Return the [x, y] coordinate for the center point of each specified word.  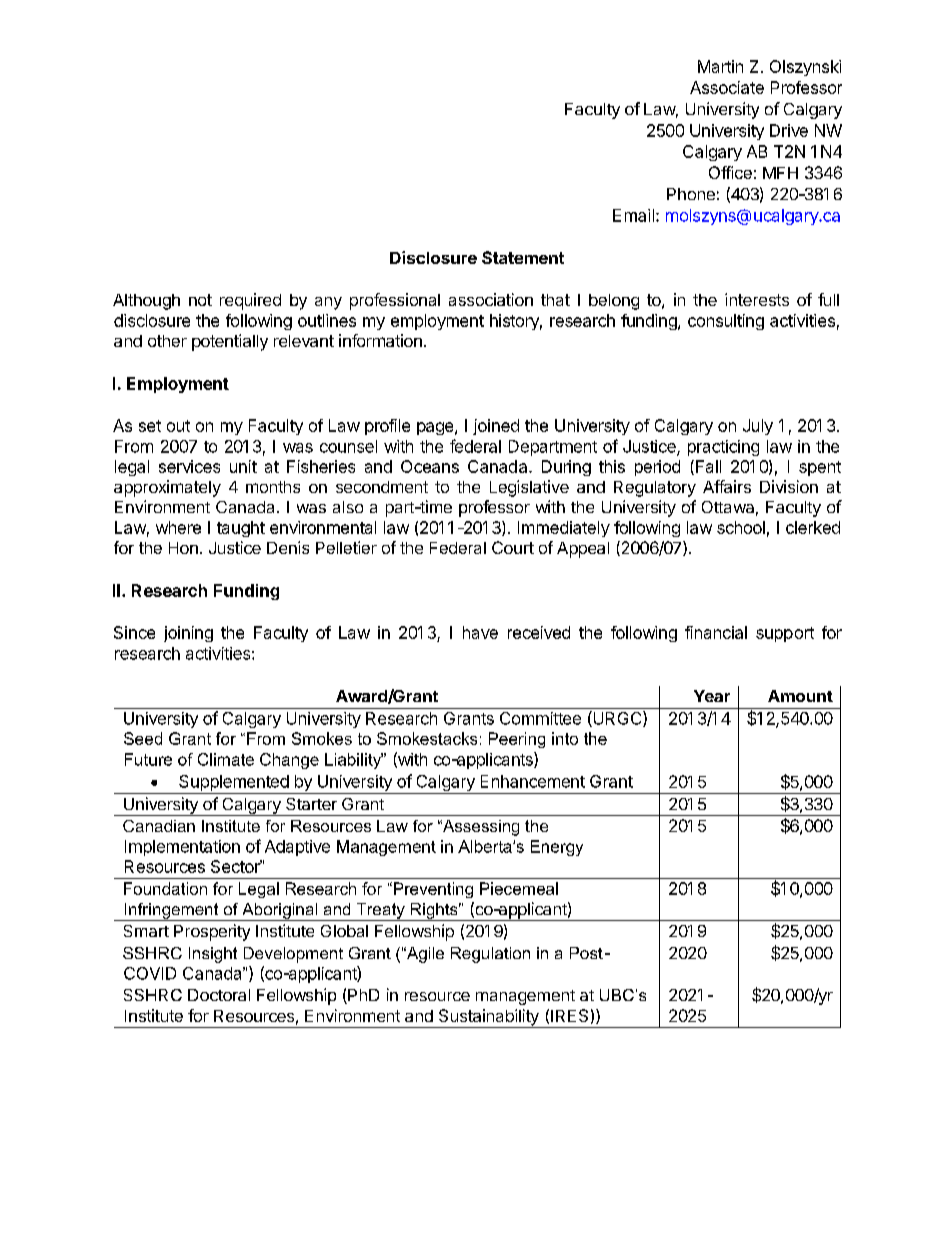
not [200, 300]
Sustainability [488, 1018]
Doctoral [219, 995]
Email [633, 215]
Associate [727, 87]
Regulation [490, 955]
